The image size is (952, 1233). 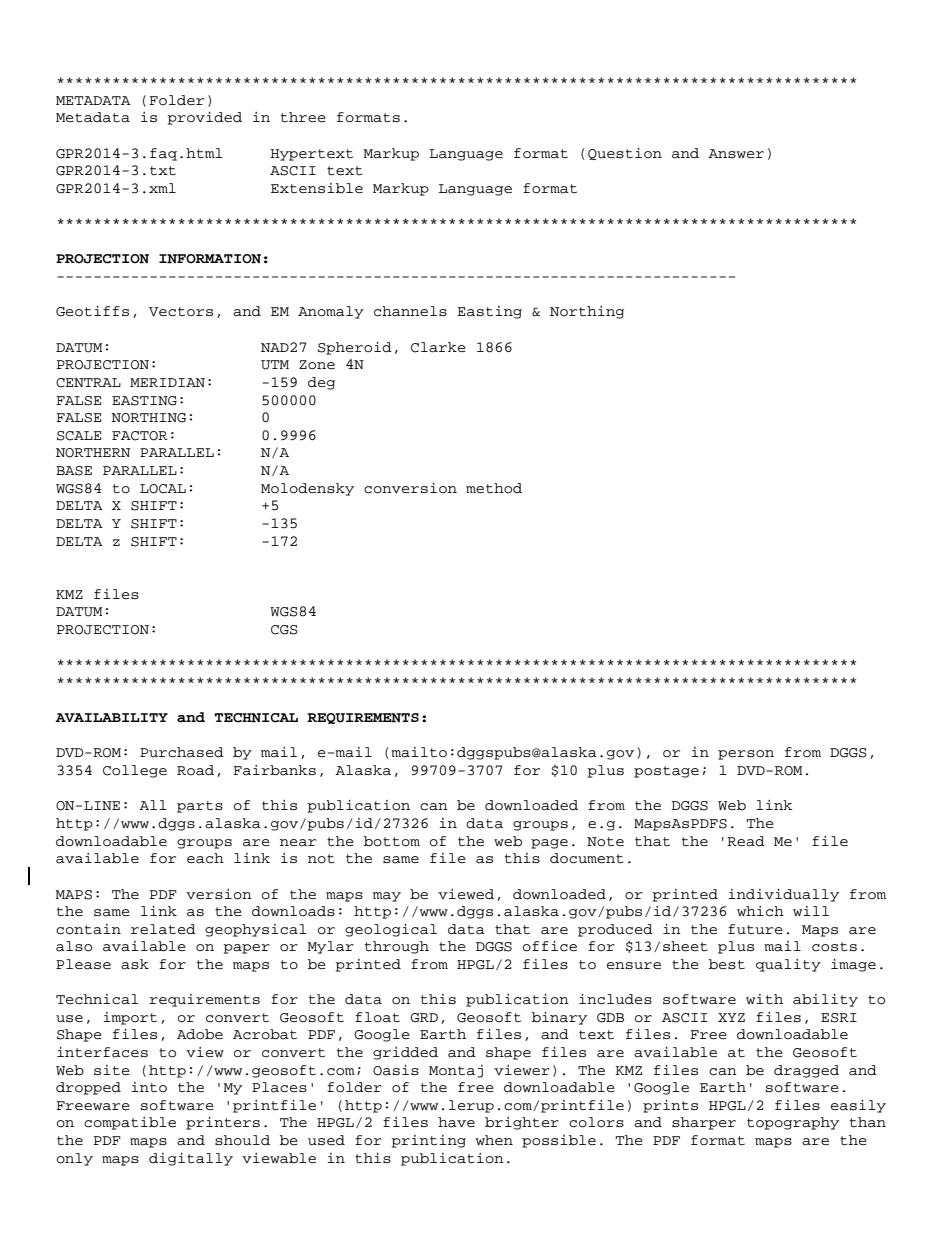 I want to click on channels, so click(x=410, y=311).
